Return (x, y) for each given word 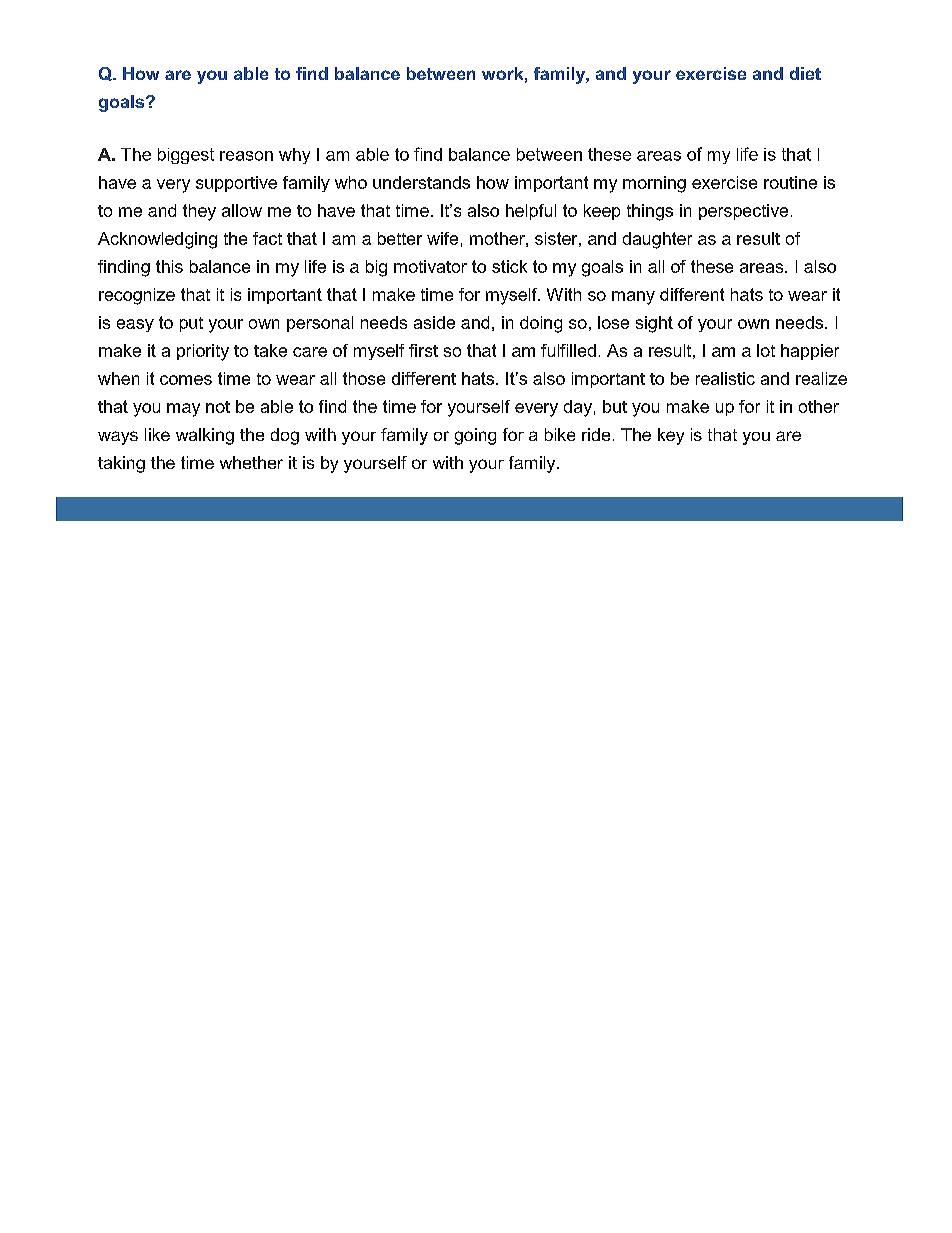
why (294, 156)
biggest (186, 156)
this (169, 266)
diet (805, 73)
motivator (430, 266)
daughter (657, 240)
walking (205, 436)
